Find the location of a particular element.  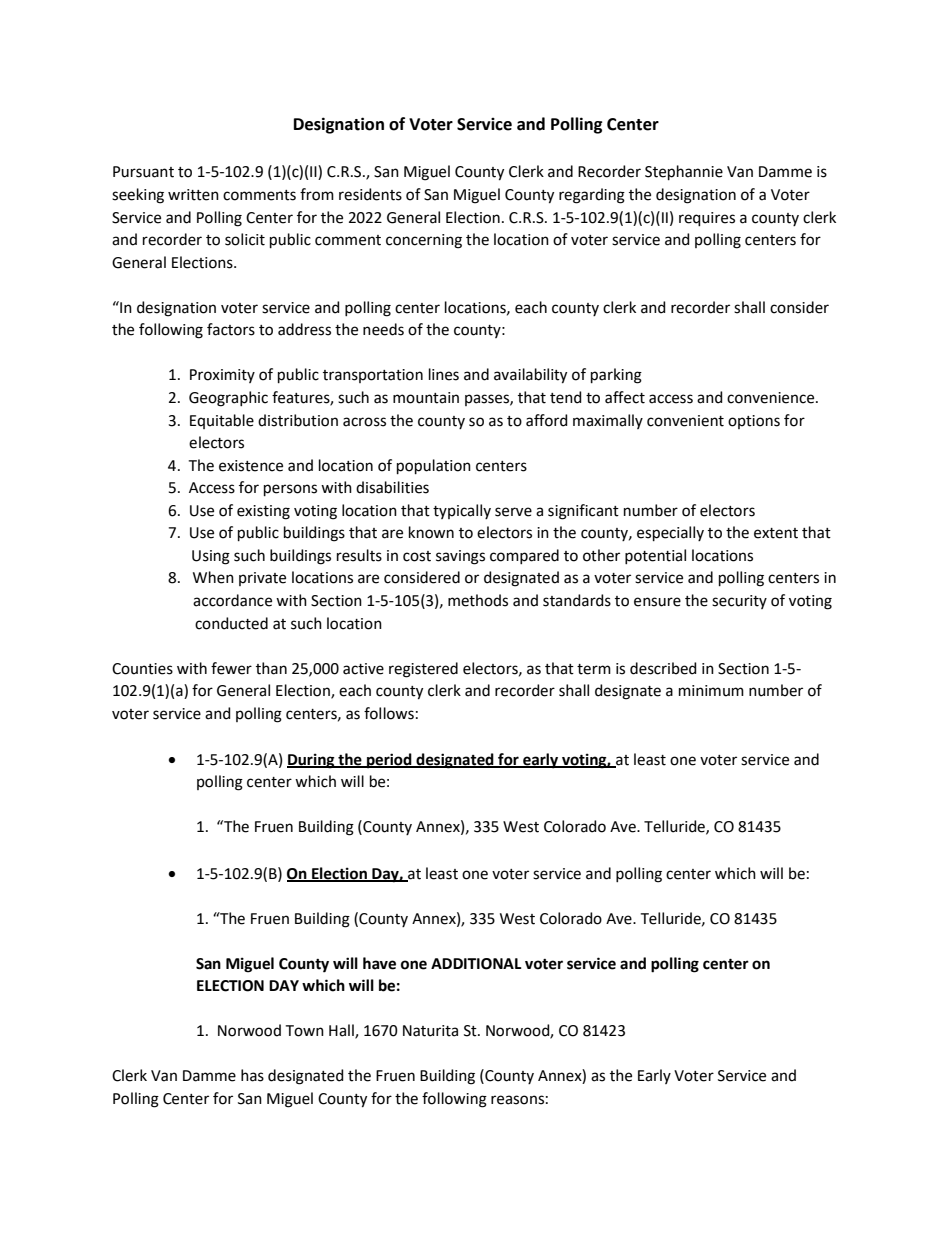

period is located at coordinates (389, 761).
